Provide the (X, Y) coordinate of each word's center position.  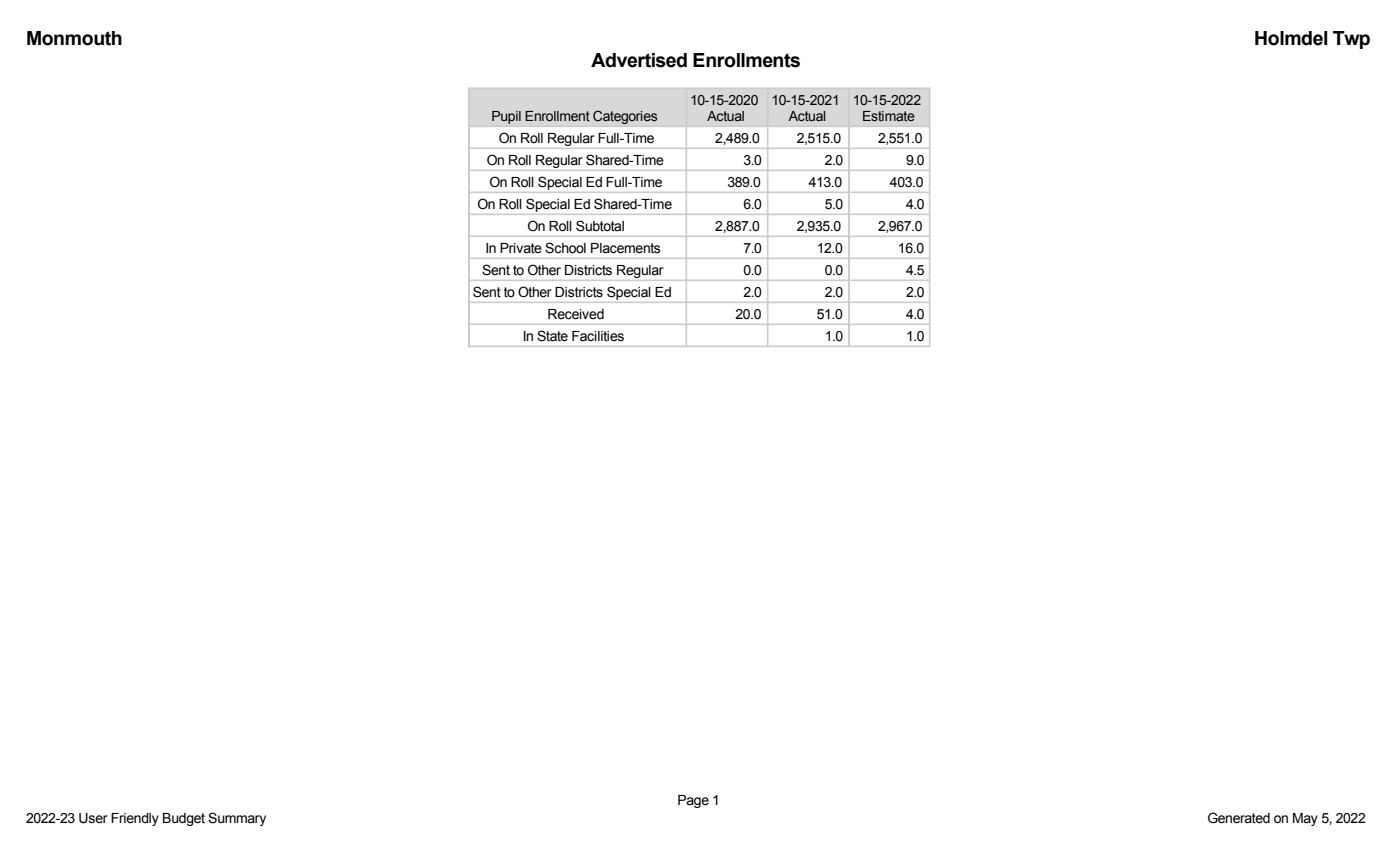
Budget (184, 819)
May (1305, 819)
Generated (1239, 818)
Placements (626, 248)
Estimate (889, 116)
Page (693, 801)
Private (521, 248)
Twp (1351, 40)
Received (576, 314)
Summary (237, 819)
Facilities (598, 336)
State (552, 336)
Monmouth (74, 38)
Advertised (639, 60)
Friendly (135, 819)
